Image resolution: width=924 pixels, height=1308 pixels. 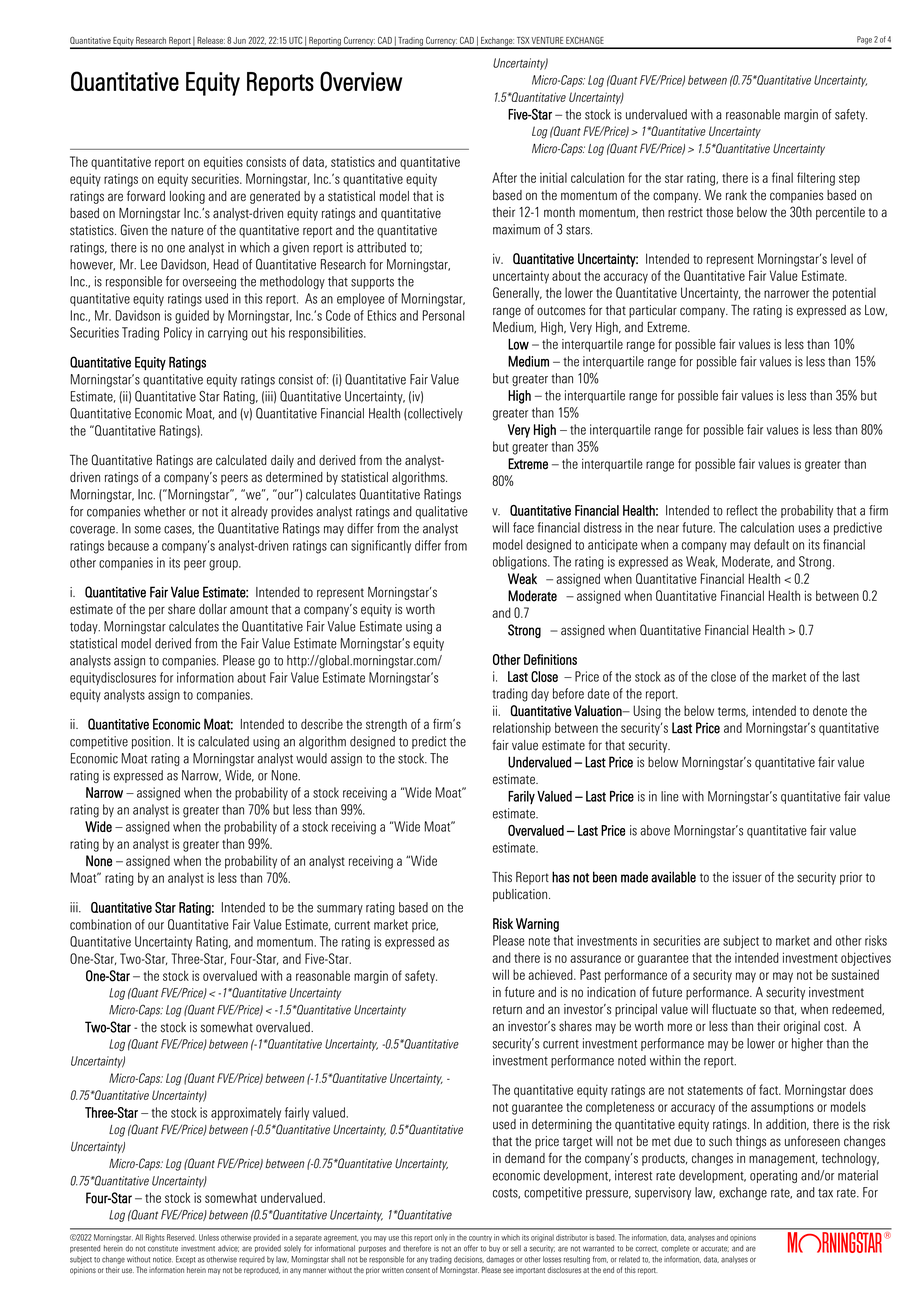 I want to click on Warning, so click(x=537, y=925).
